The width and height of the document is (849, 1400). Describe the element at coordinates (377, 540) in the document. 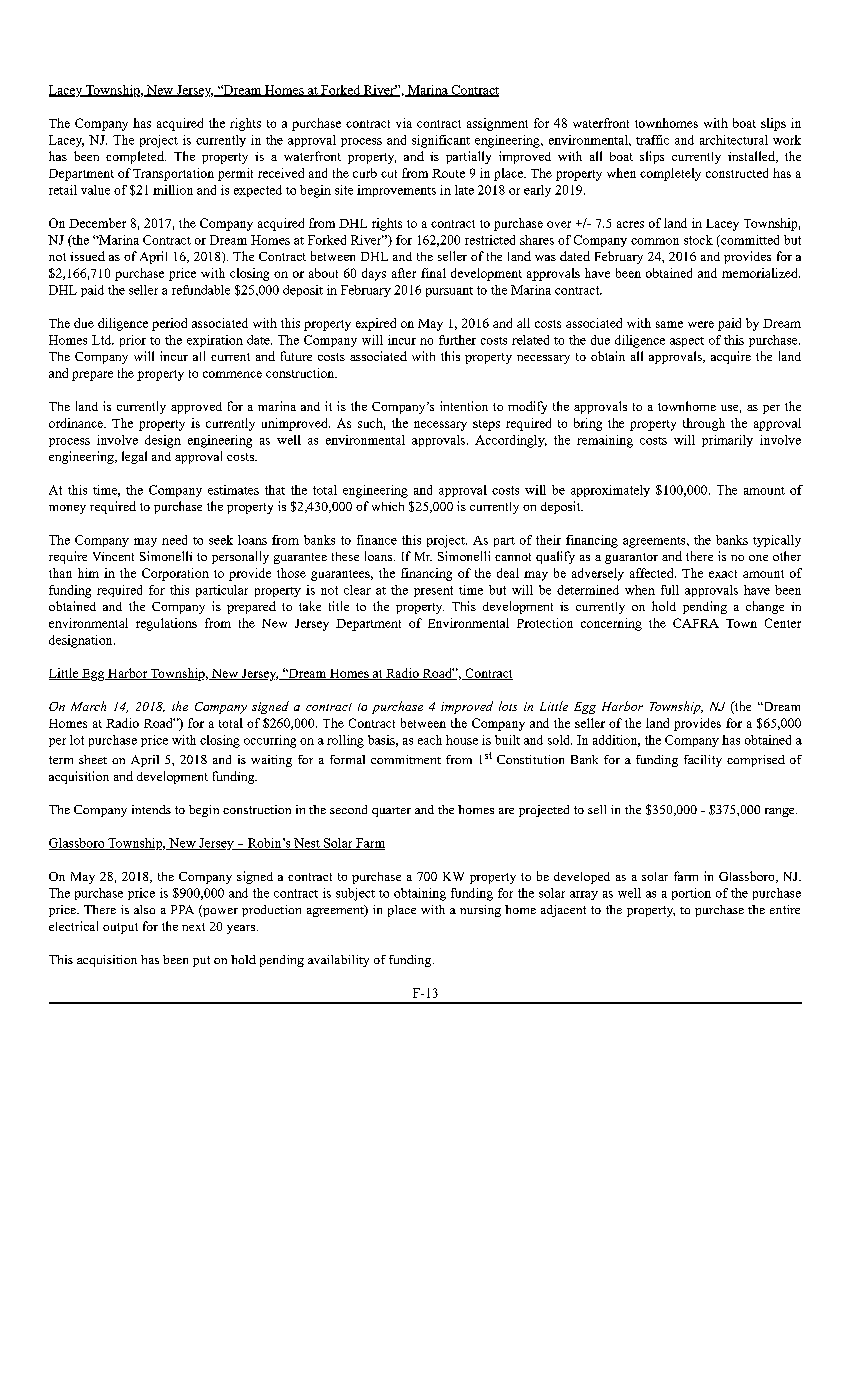

I see `finance` at that location.
